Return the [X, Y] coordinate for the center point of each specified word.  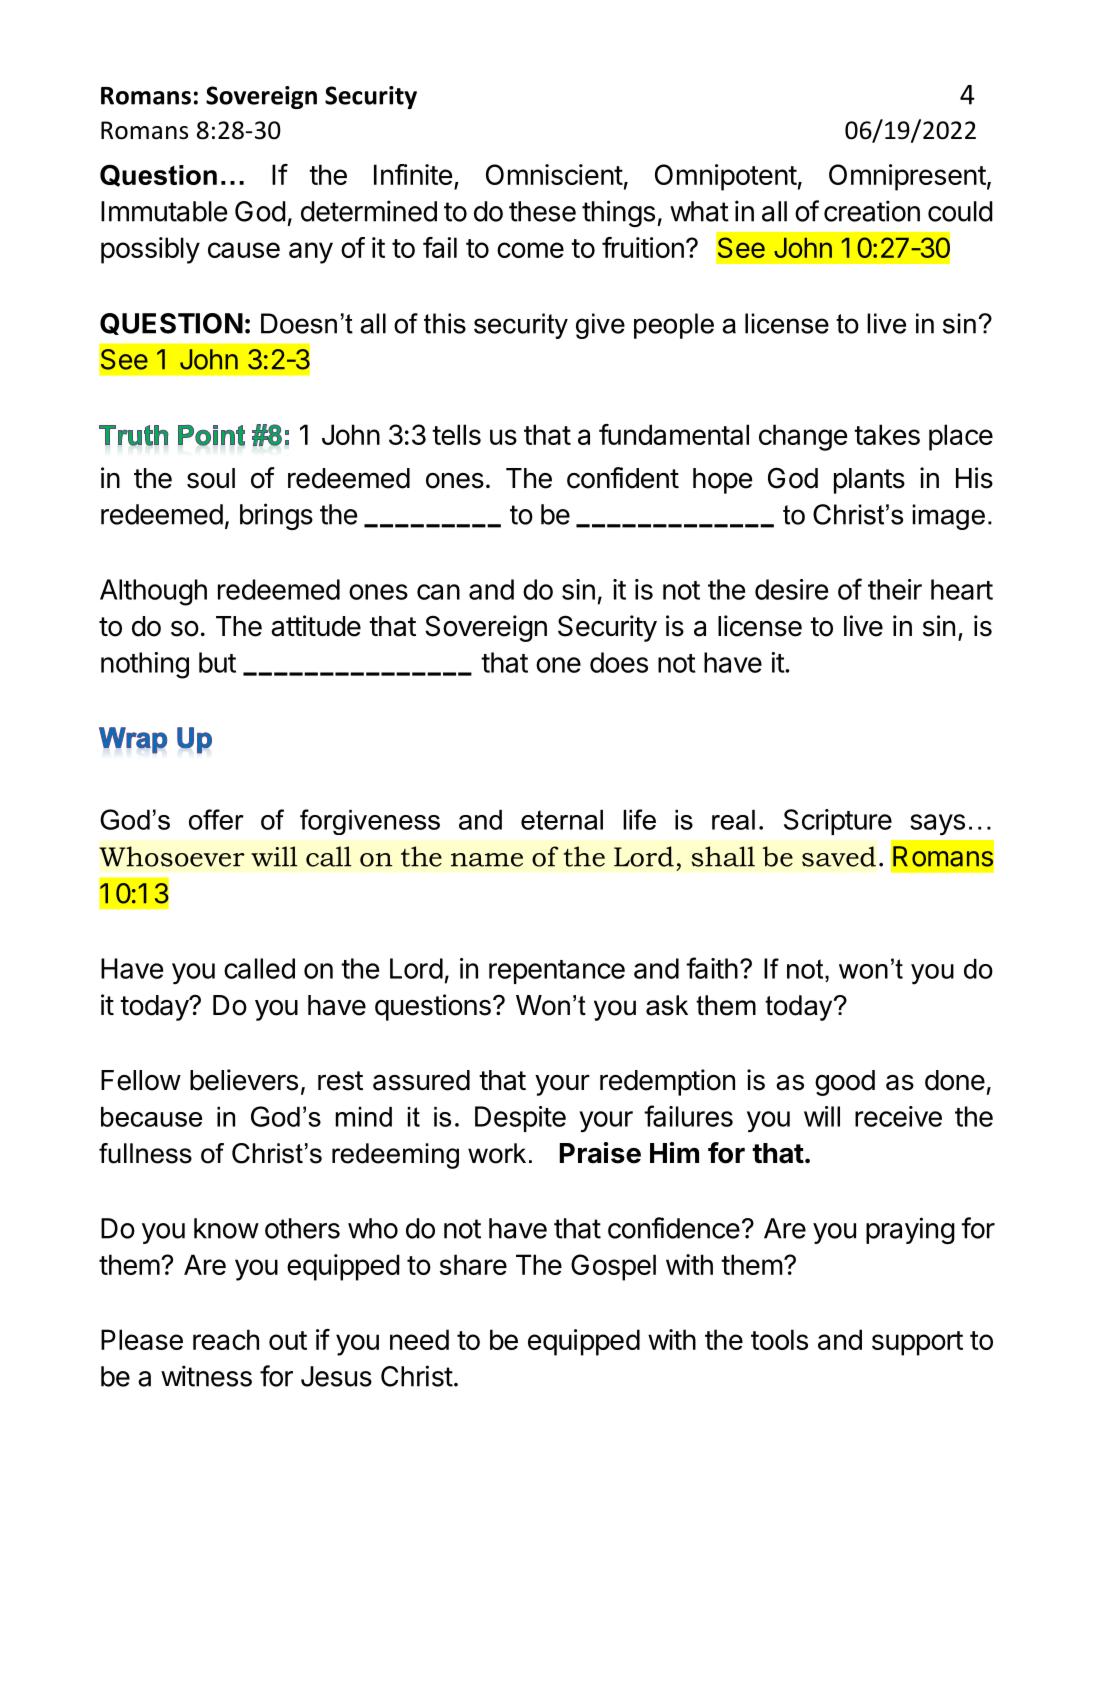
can [438, 592]
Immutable [164, 211]
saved [839, 856]
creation [872, 211]
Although [153, 592]
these [542, 211]
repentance [557, 972]
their [895, 589]
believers [244, 1080]
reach [226, 1339]
